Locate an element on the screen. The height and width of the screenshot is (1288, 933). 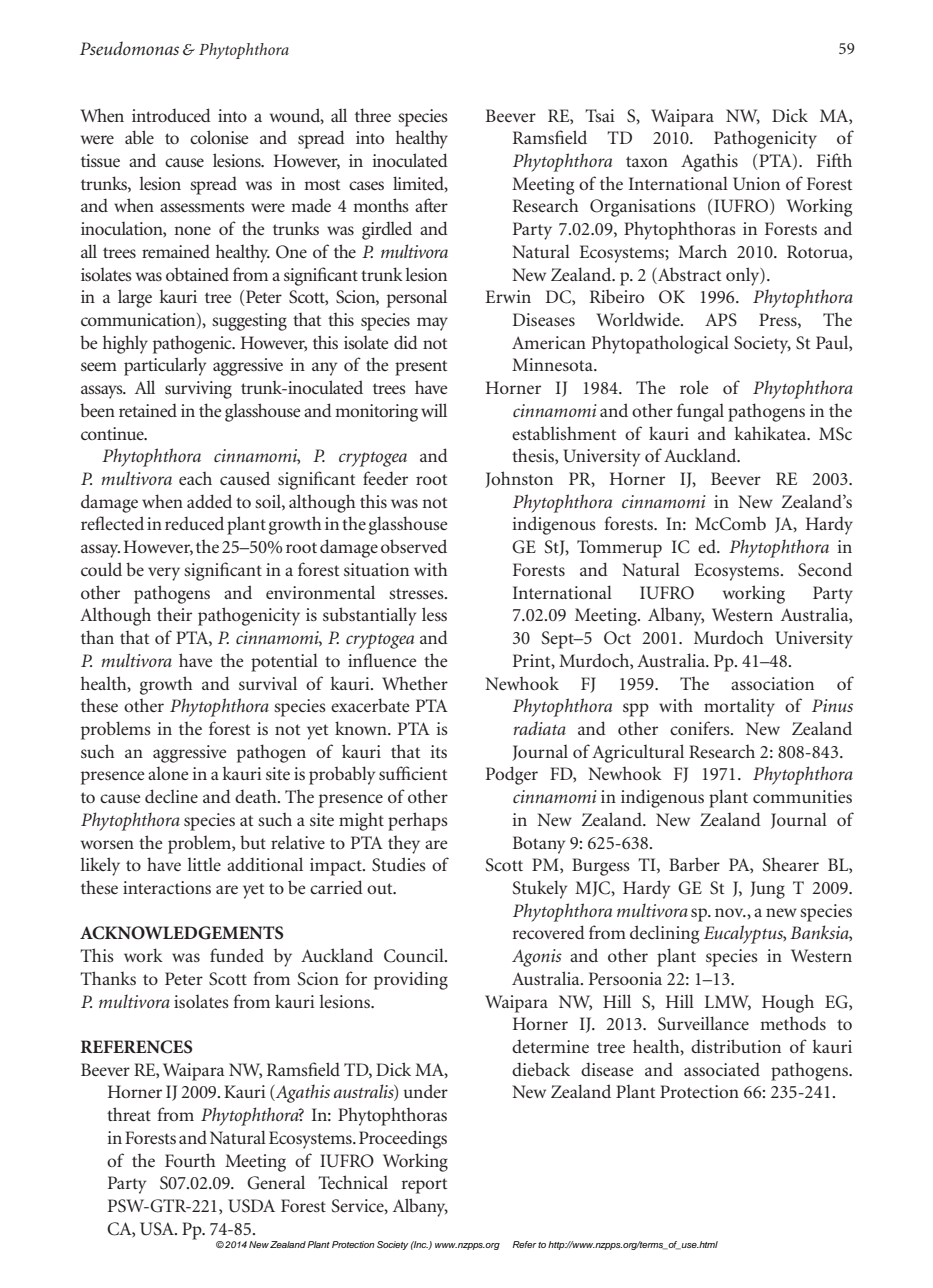
may is located at coordinates (432, 324).
